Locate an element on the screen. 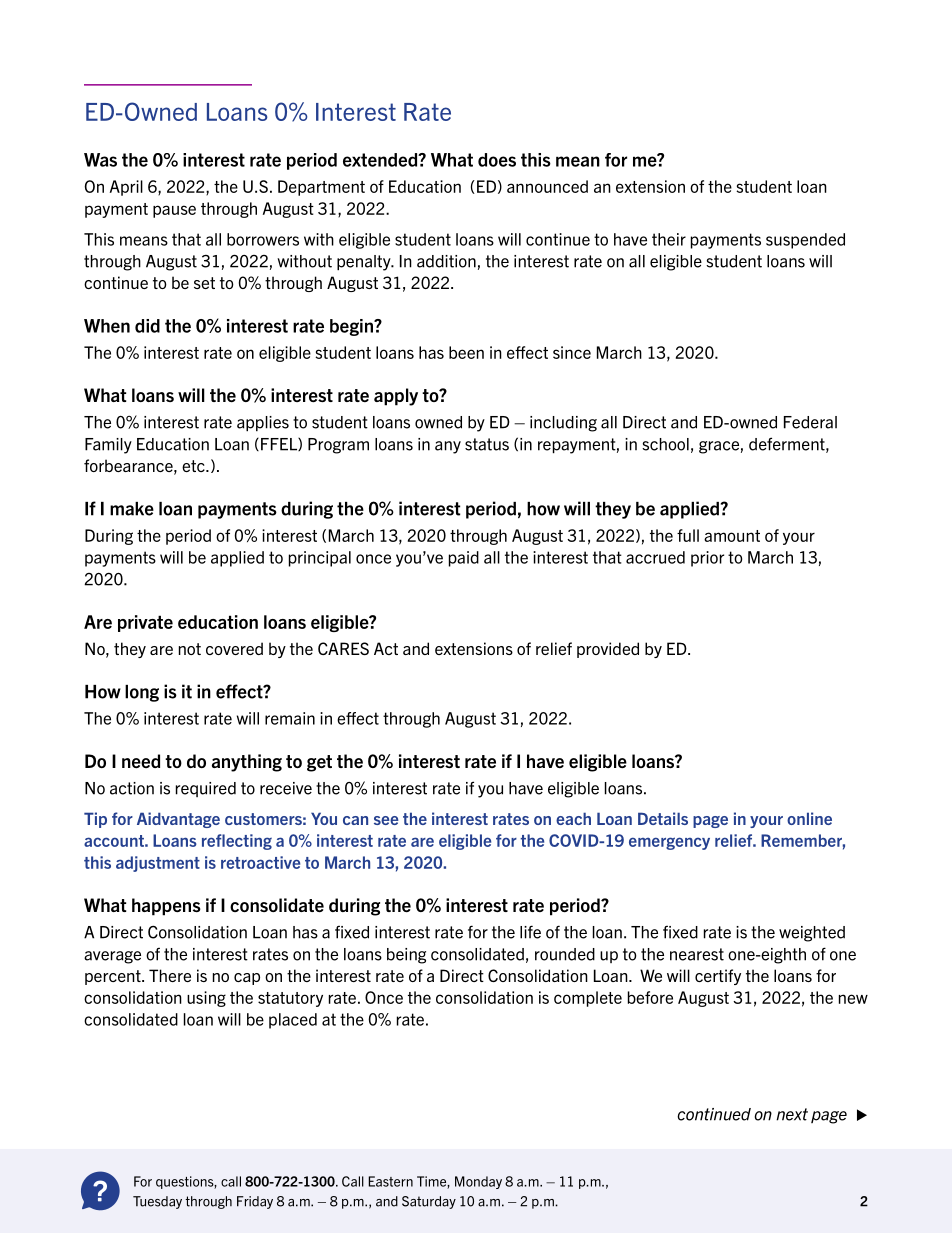 The height and width of the screenshot is (1233, 952). Tuesday is located at coordinates (157, 1202).
